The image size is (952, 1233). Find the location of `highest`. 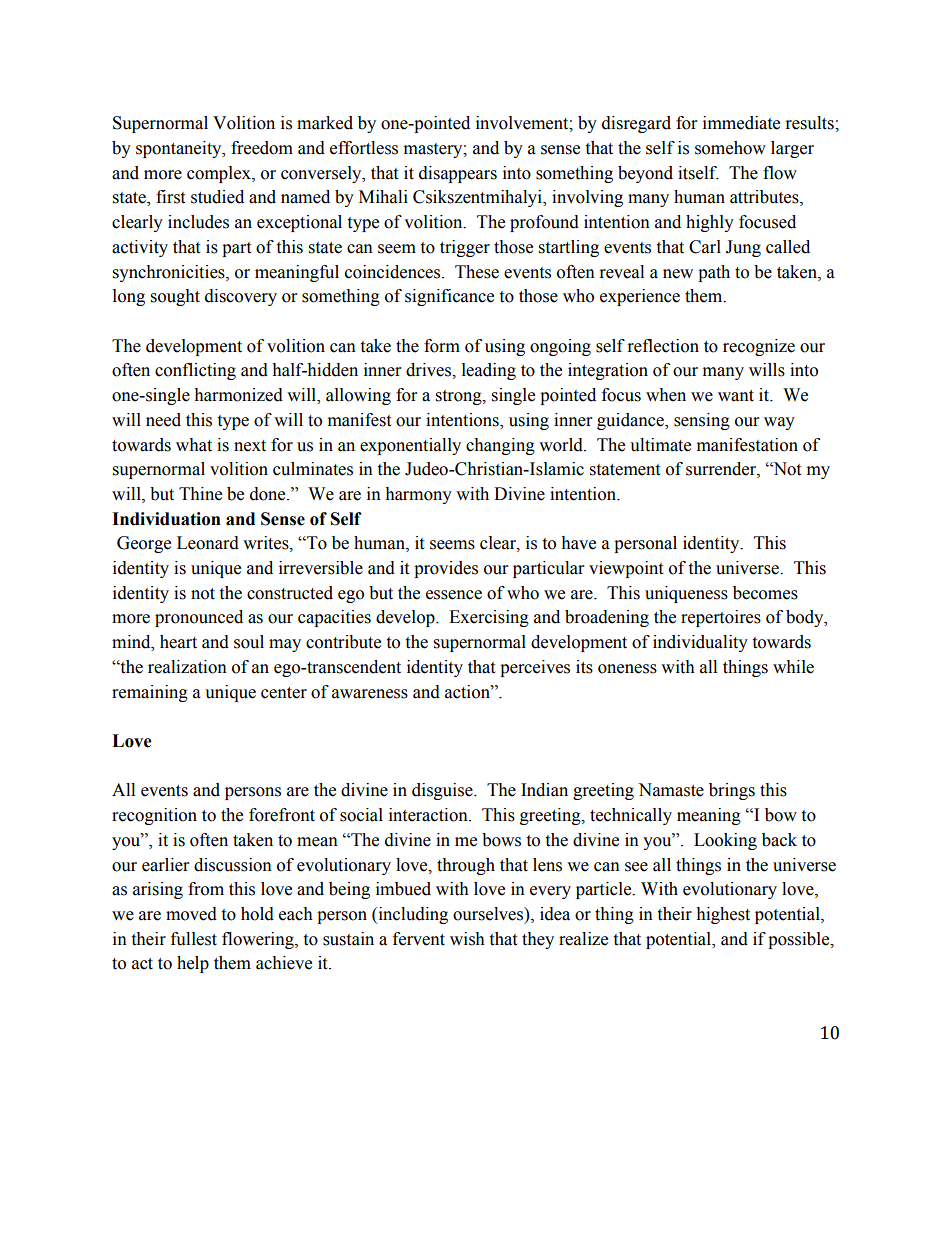

highest is located at coordinates (723, 915).
